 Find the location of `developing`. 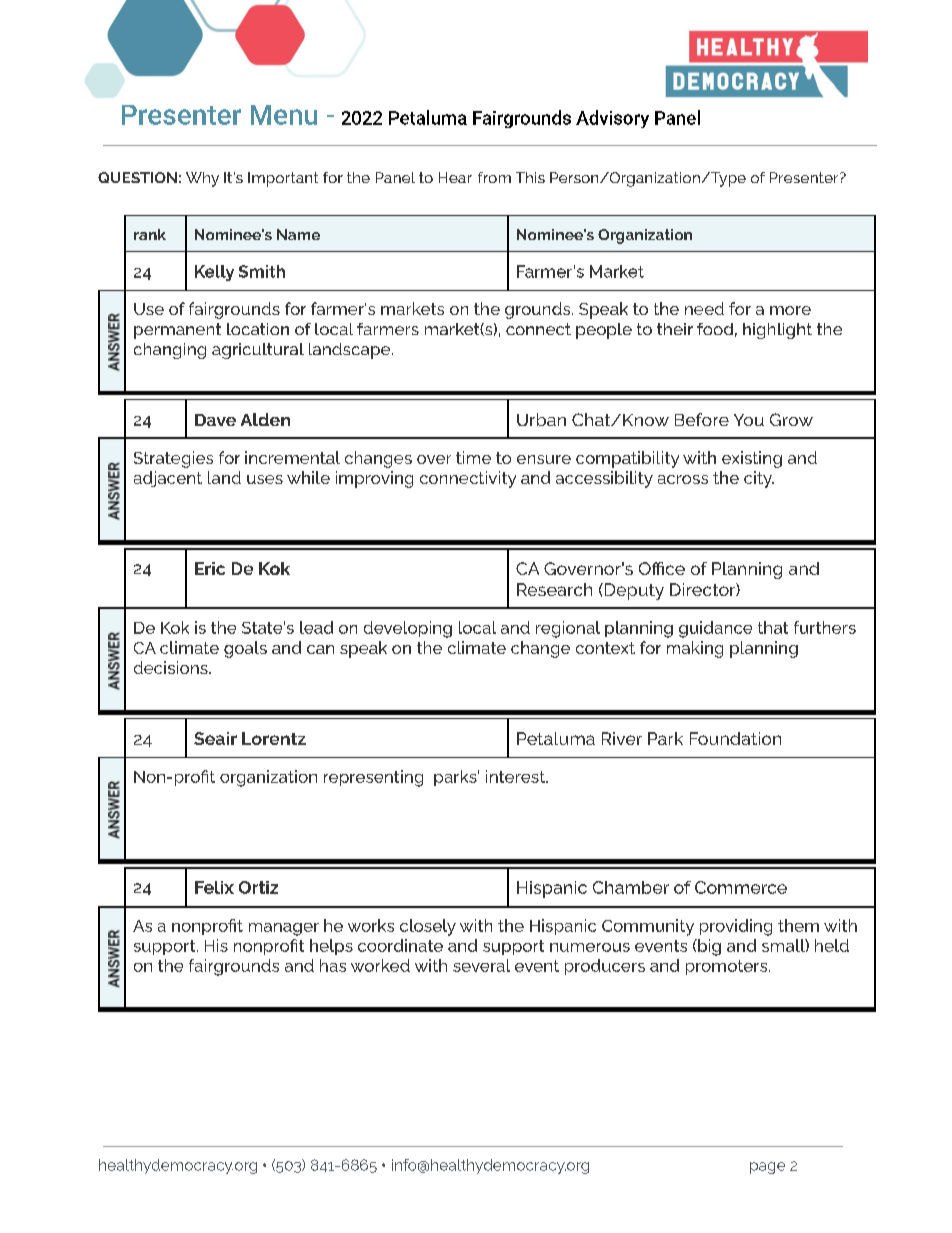

developing is located at coordinates (408, 629).
